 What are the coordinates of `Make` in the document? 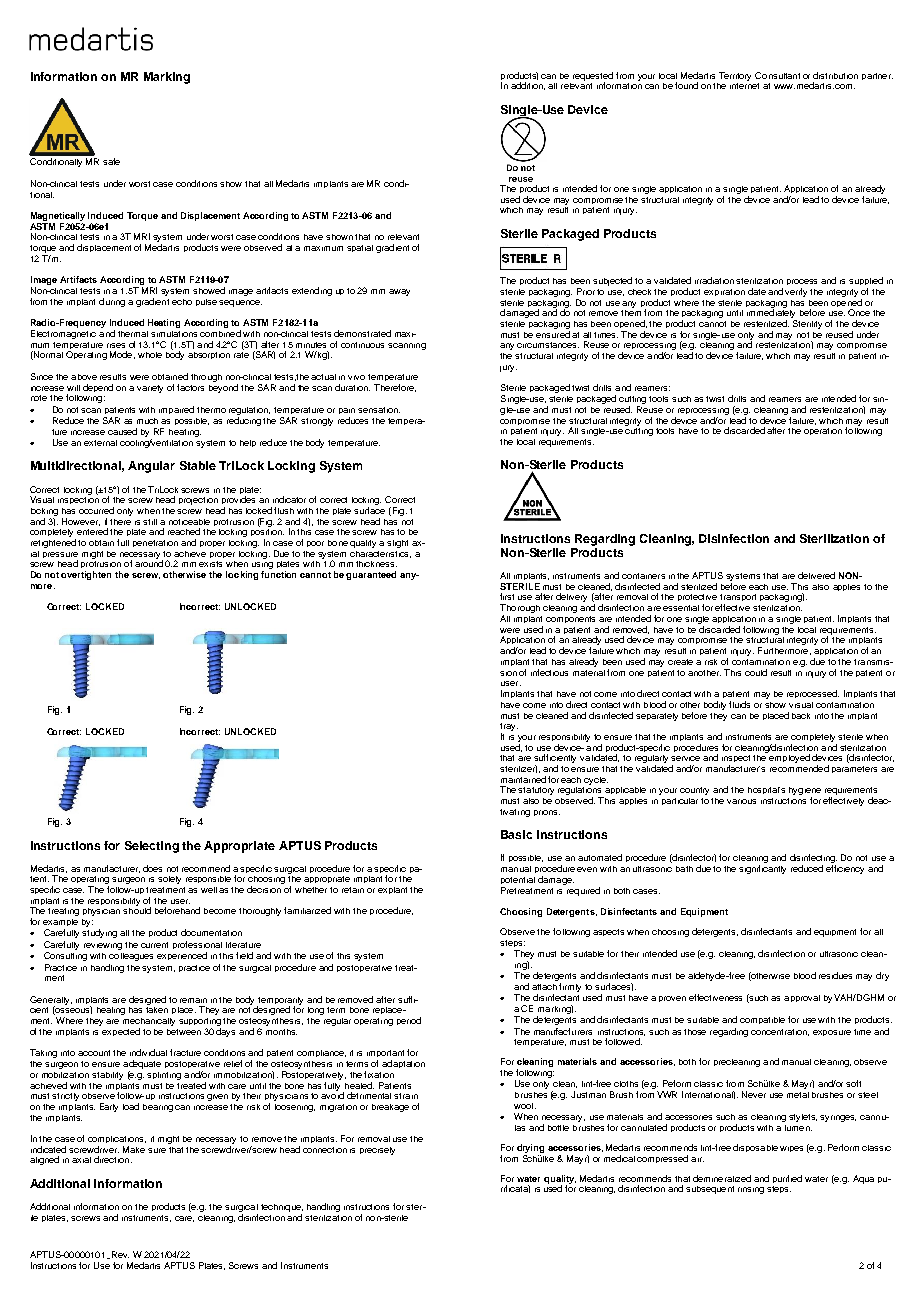 It's located at (134, 1149).
